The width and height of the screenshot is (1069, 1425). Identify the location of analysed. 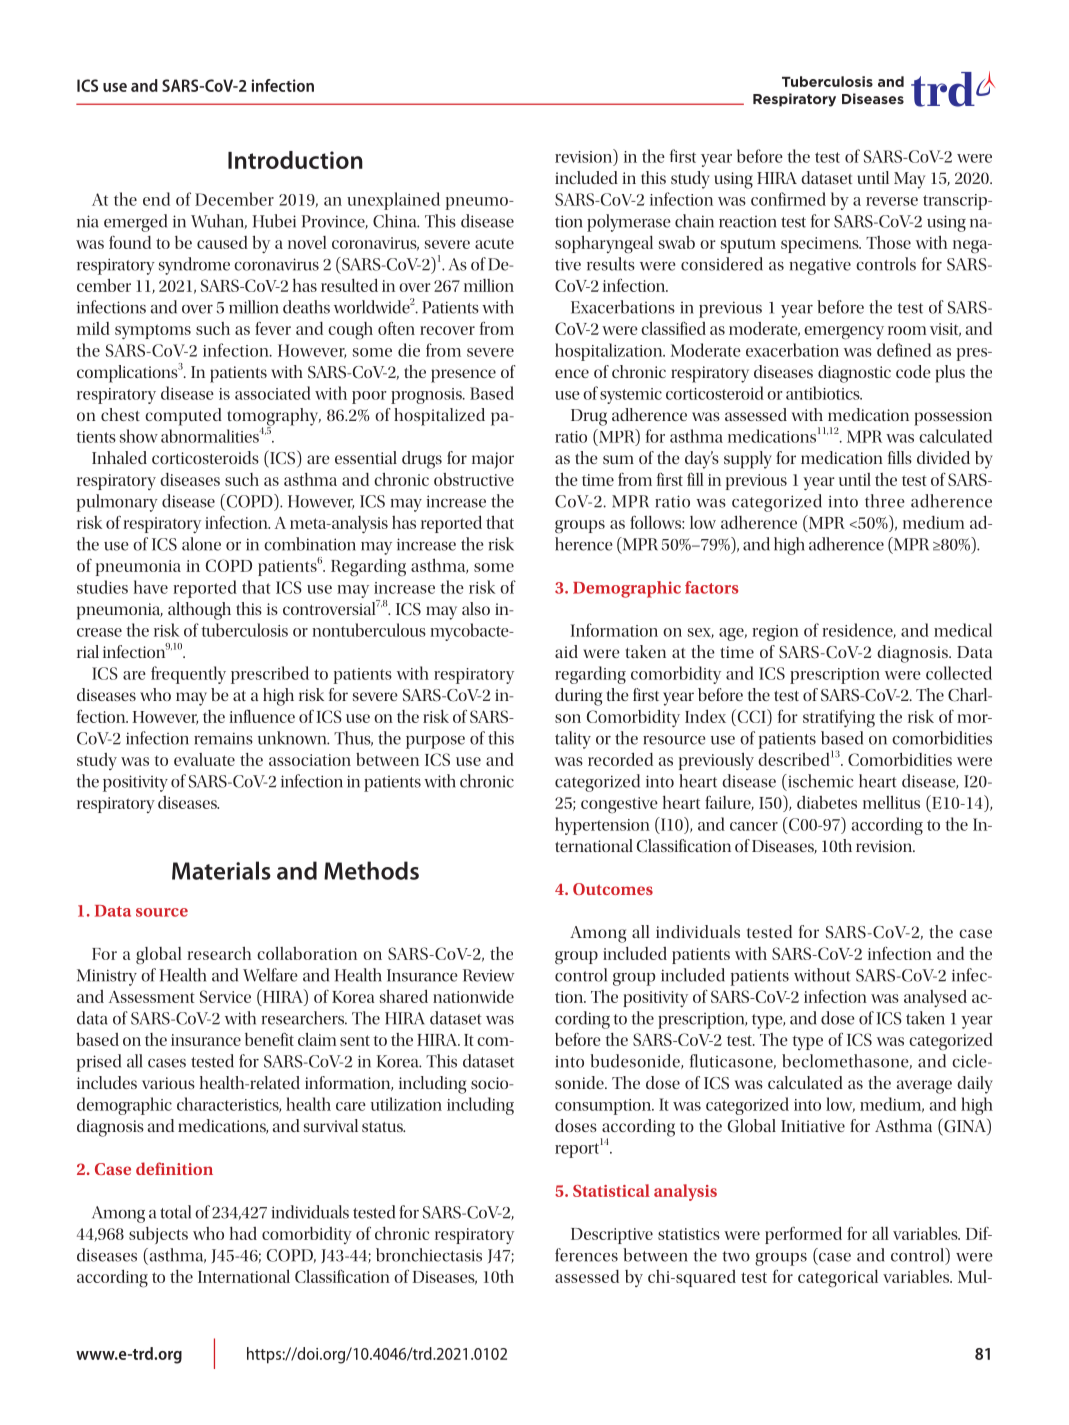
(935, 998).
